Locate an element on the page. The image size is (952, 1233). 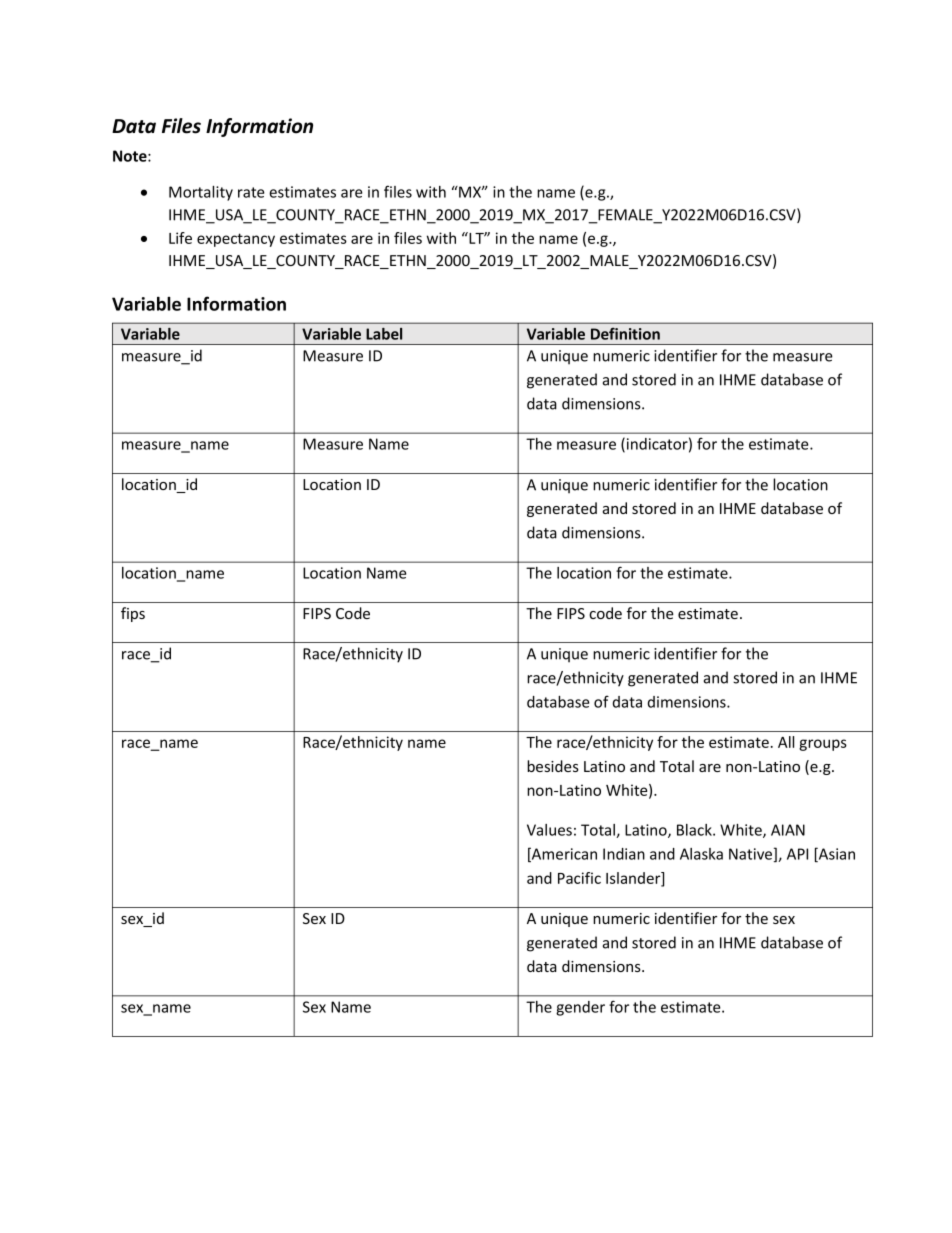
expectancy is located at coordinates (236, 240).
